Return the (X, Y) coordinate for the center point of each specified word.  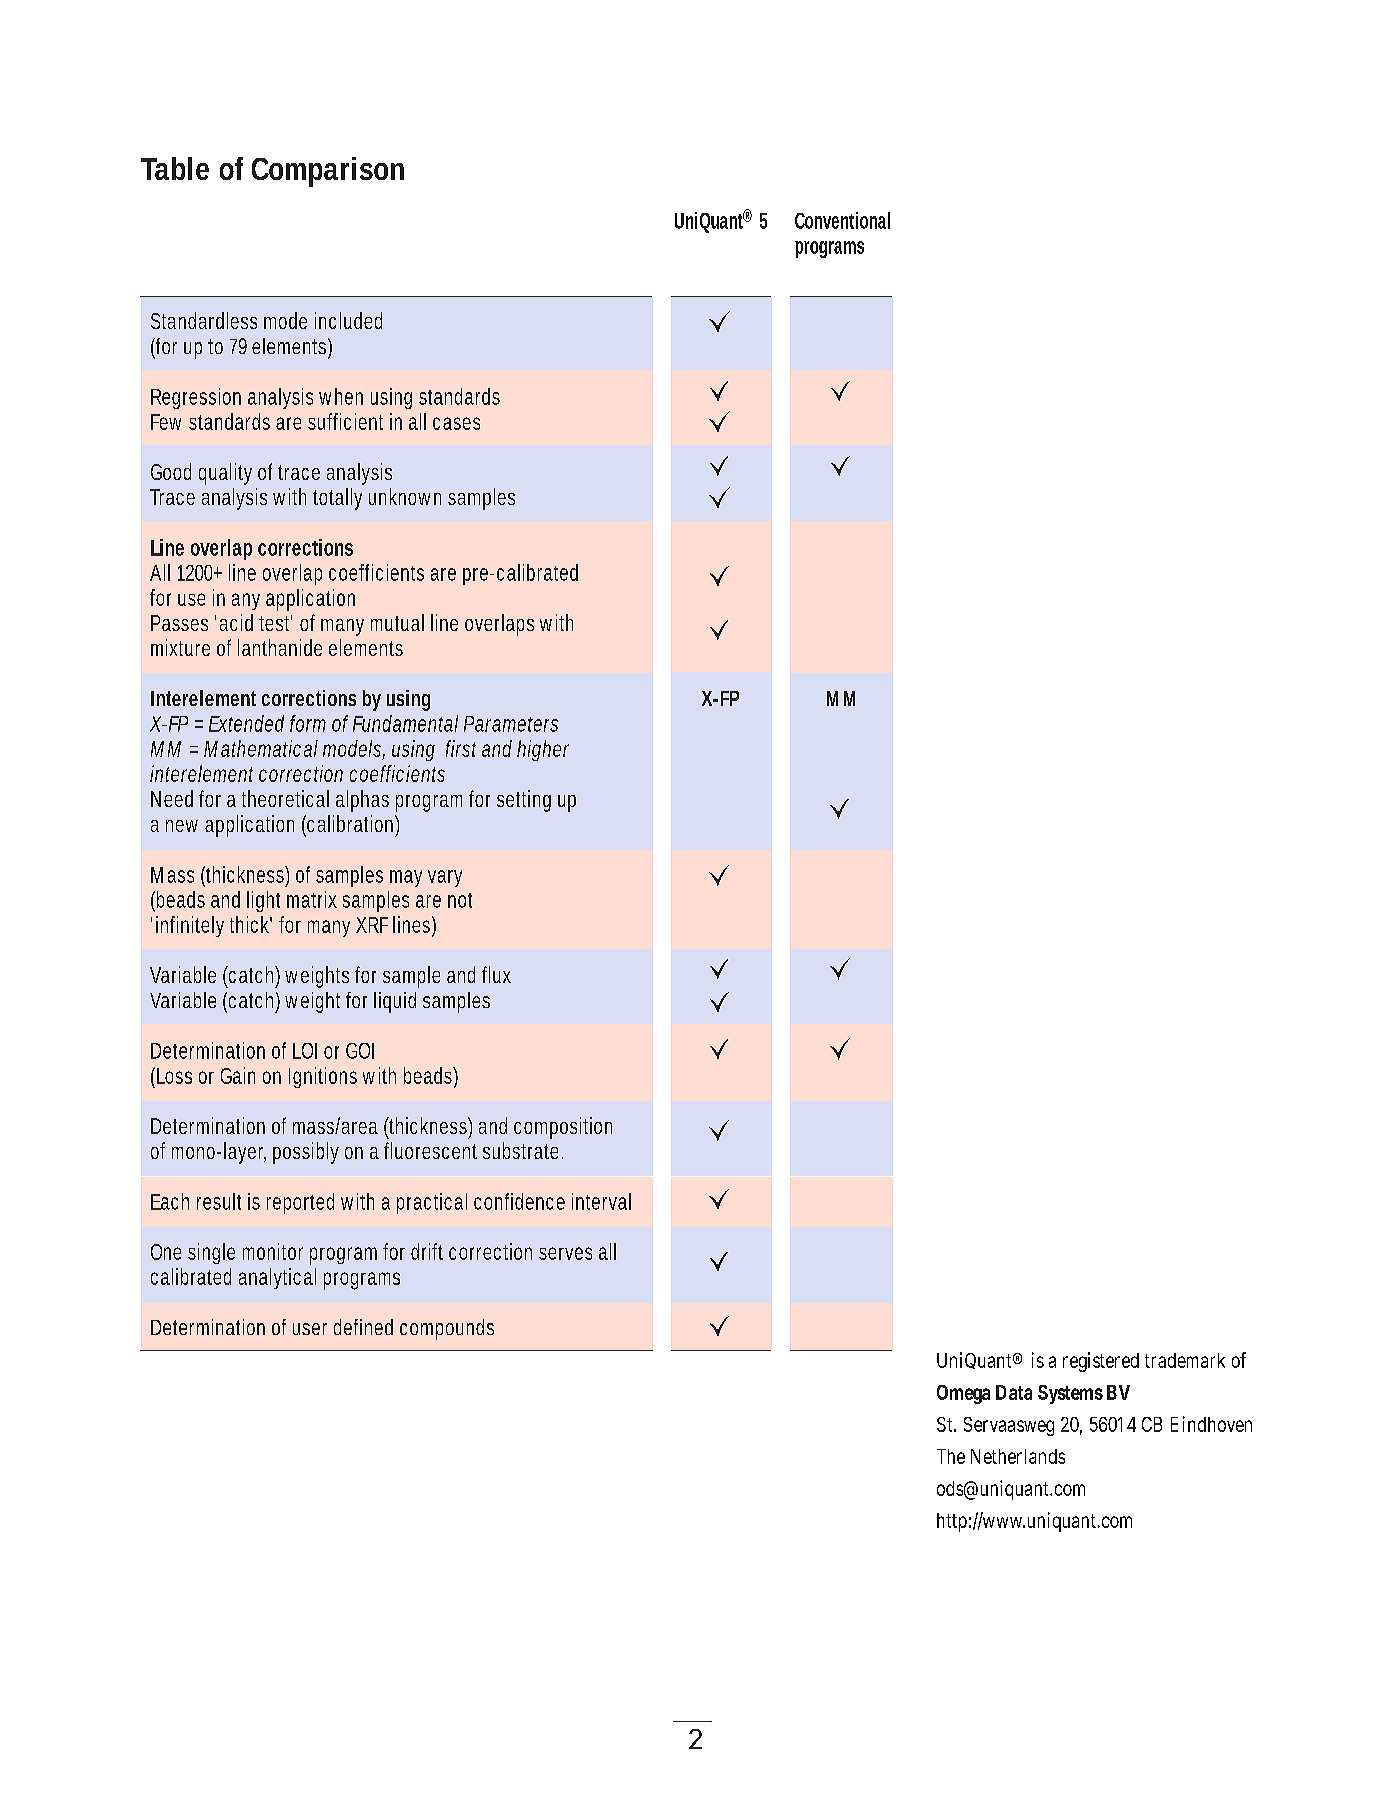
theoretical (285, 798)
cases (456, 423)
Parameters (511, 724)
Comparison (328, 172)
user (310, 1329)
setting (524, 801)
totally (337, 499)
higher (543, 750)
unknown (405, 496)
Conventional (842, 220)
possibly (306, 1153)
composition (563, 1128)
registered (1101, 1362)
